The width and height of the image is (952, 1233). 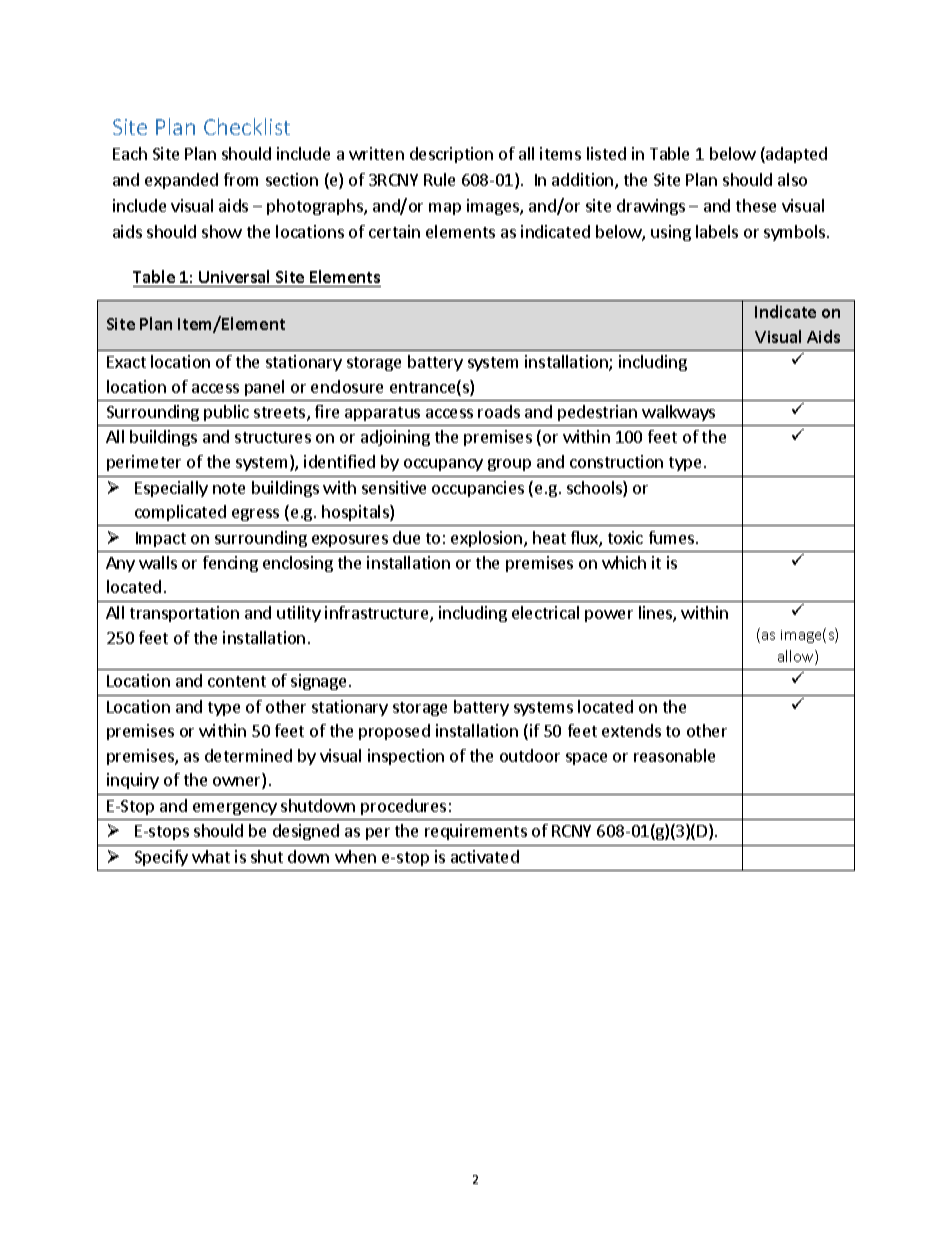 What do you see at coordinates (378, 614) in the image?
I see `infrastructure` at bounding box center [378, 614].
